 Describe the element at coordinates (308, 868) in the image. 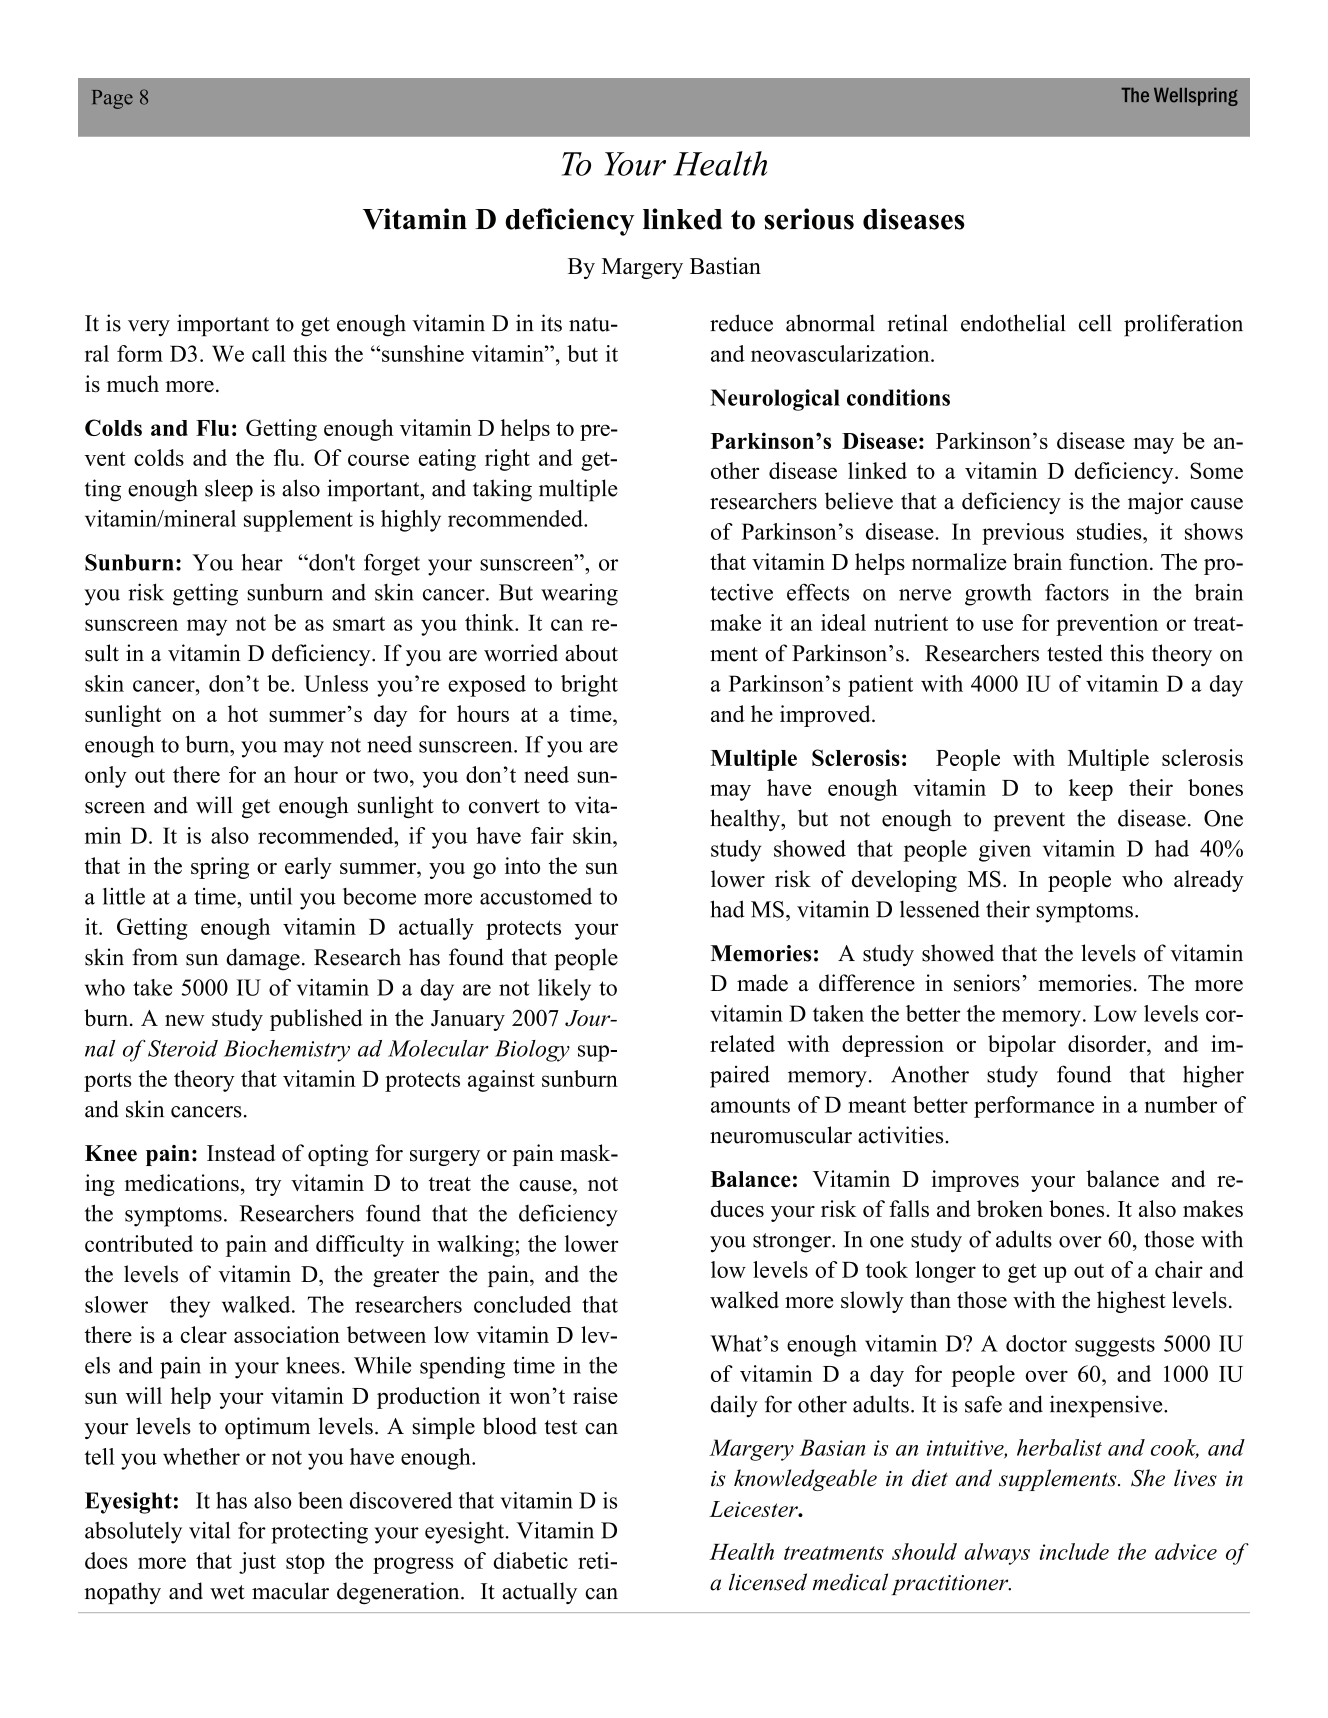

I see `early` at that location.
